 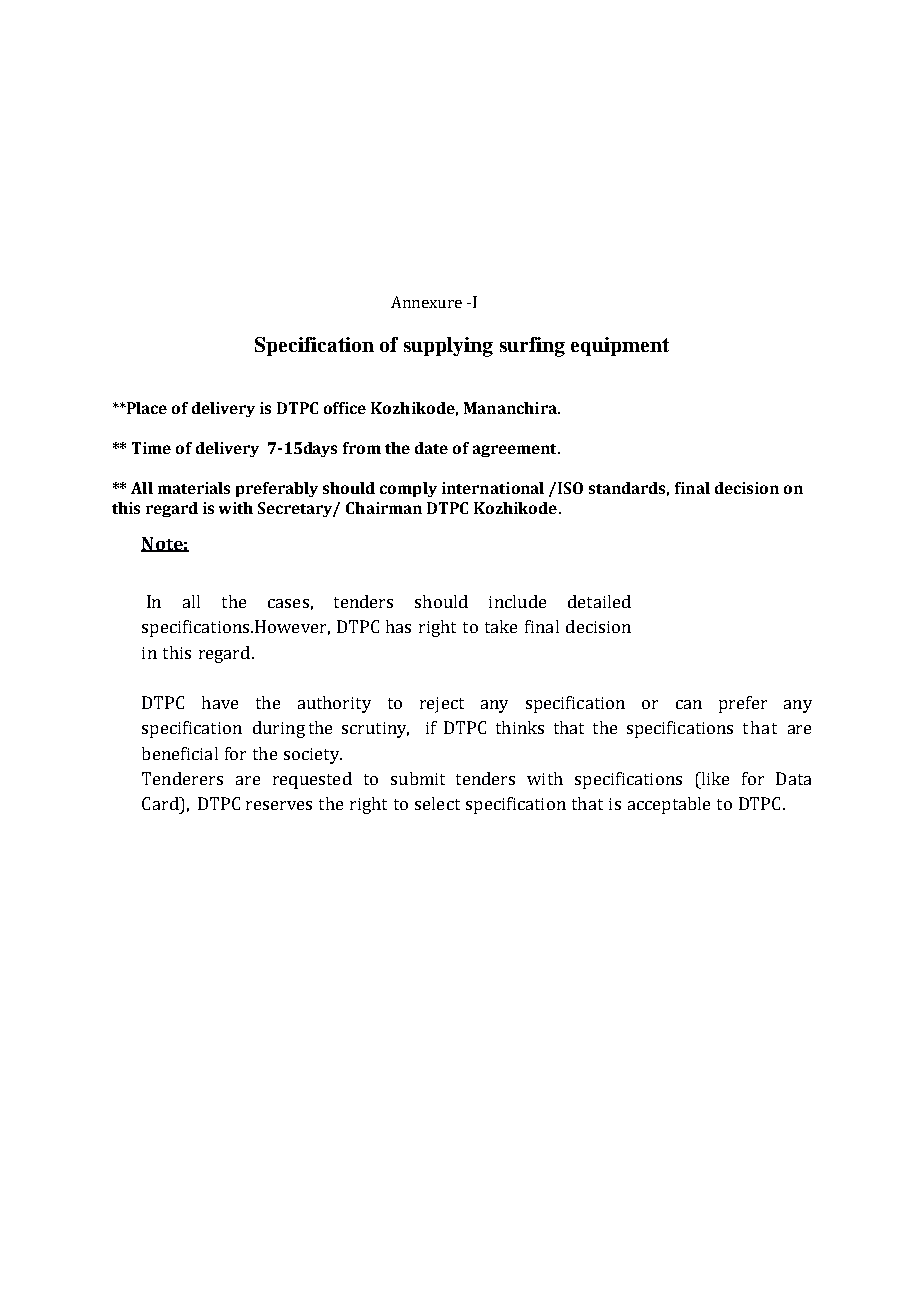 What do you see at coordinates (689, 704) in the screenshot?
I see `can` at bounding box center [689, 704].
